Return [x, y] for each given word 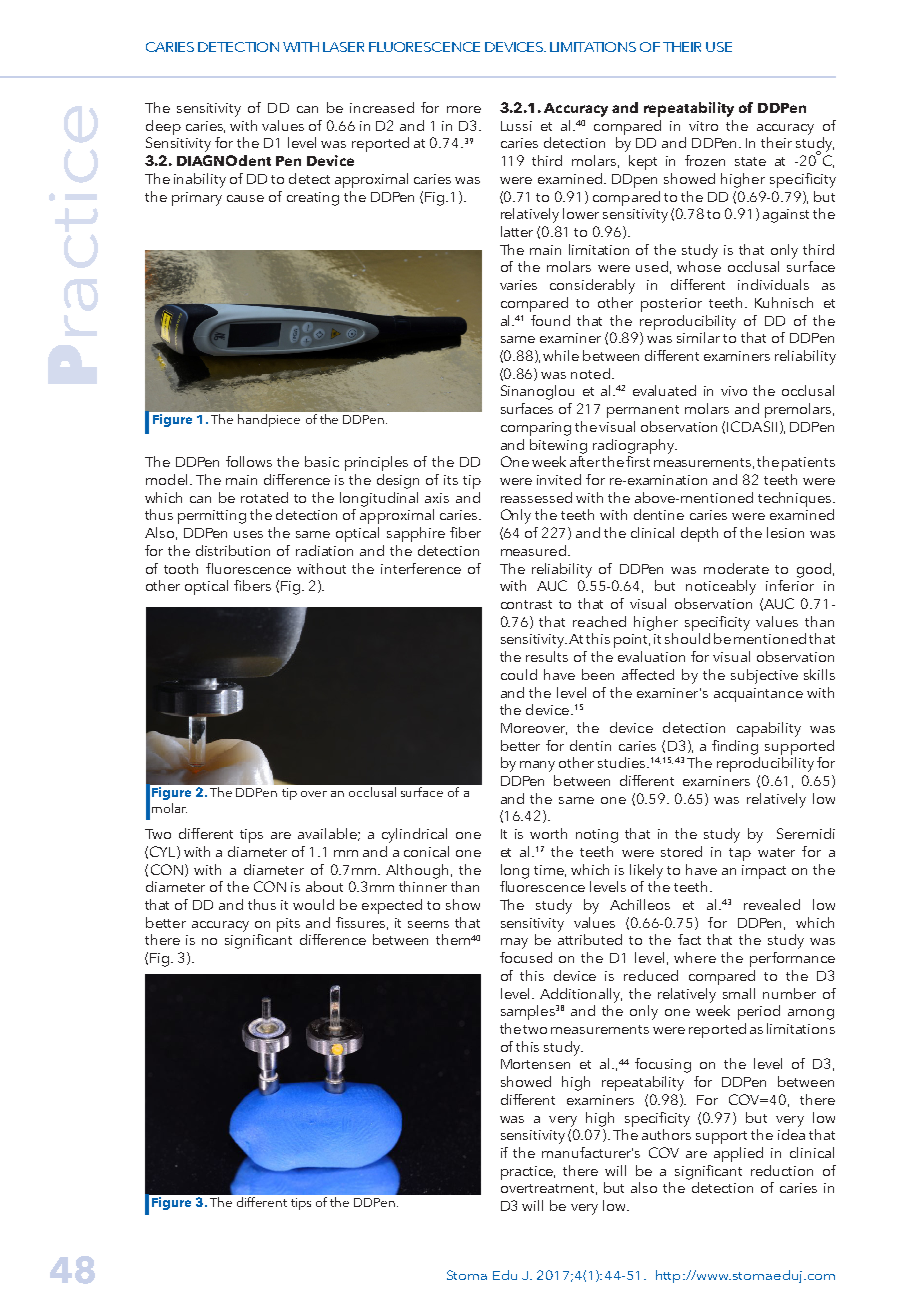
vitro [703, 126]
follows [249, 461]
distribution [233, 550]
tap [740, 854]
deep [163, 127]
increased [382, 107]
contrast [526, 604]
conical [426, 851]
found [550, 320]
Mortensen [535, 1064]
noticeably [721, 587]
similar [698, 337]
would [313, 904]
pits [288, 925]
